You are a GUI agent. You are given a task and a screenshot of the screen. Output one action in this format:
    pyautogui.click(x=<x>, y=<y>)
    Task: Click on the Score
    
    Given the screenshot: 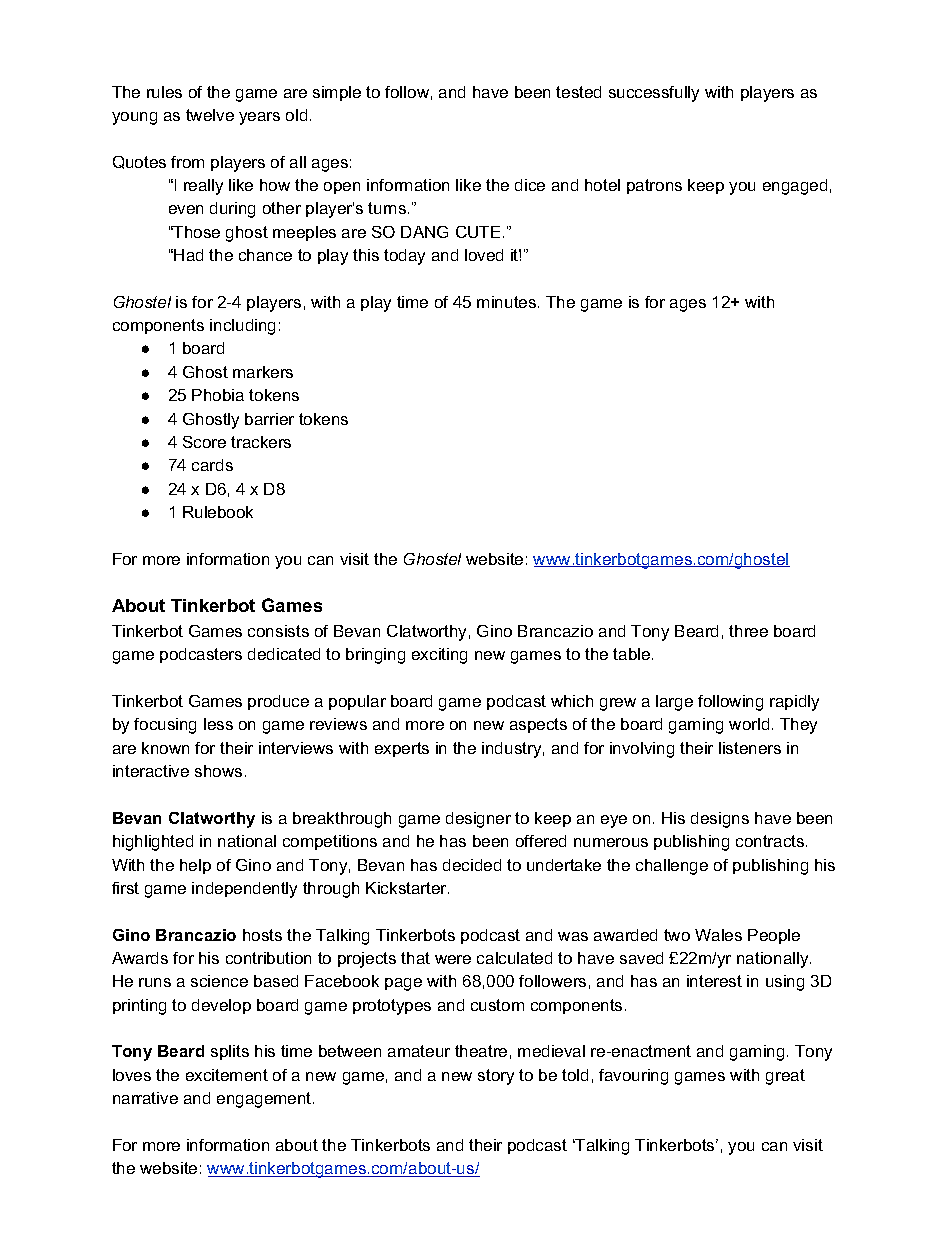 What is the action you would take?
    pyautogui.click(x=204, y=442)
